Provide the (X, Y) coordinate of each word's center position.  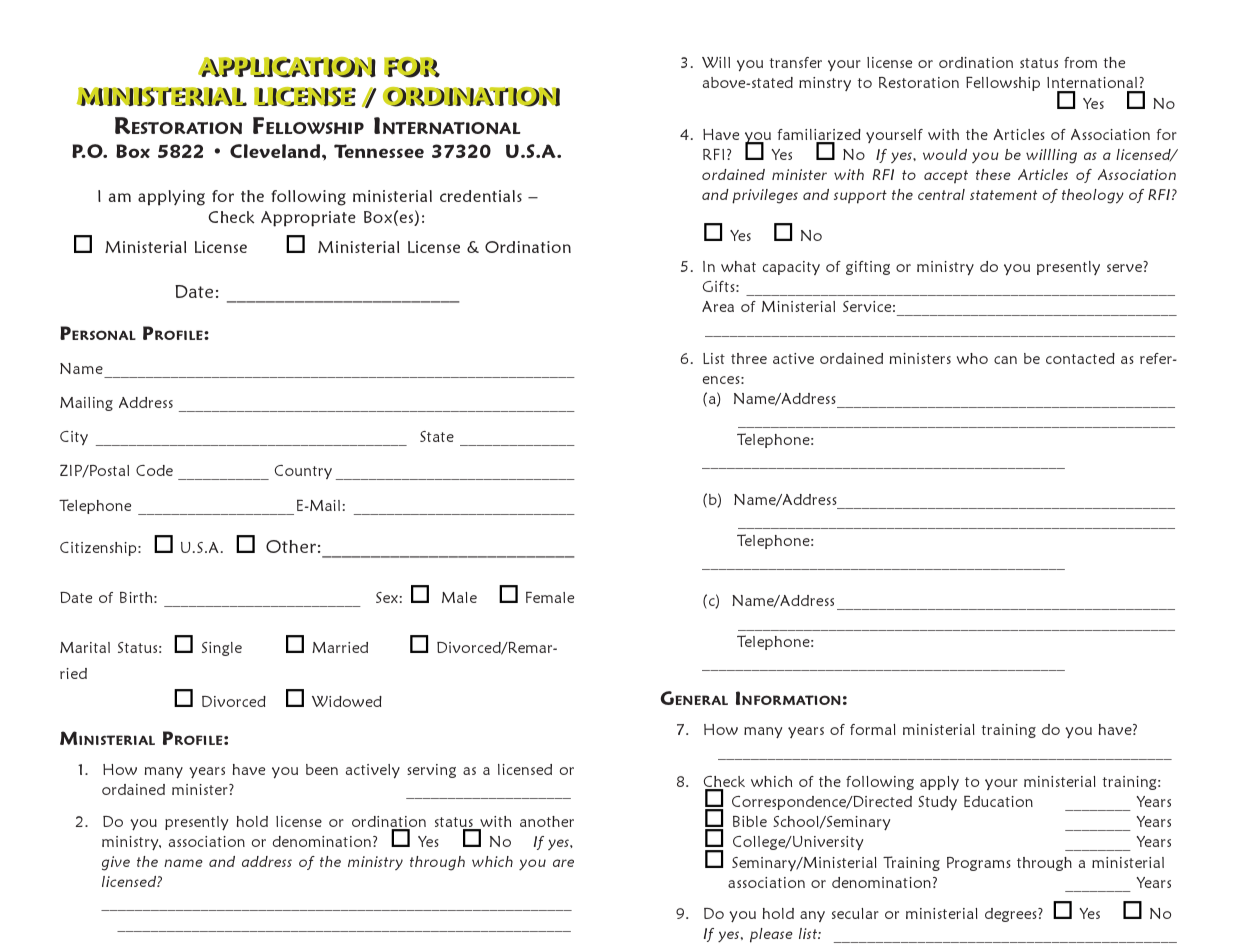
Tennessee (379, 151)
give (116, 863)
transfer (796, 62)
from (1080, 62)
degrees (1012, 915)
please (771, 935)
